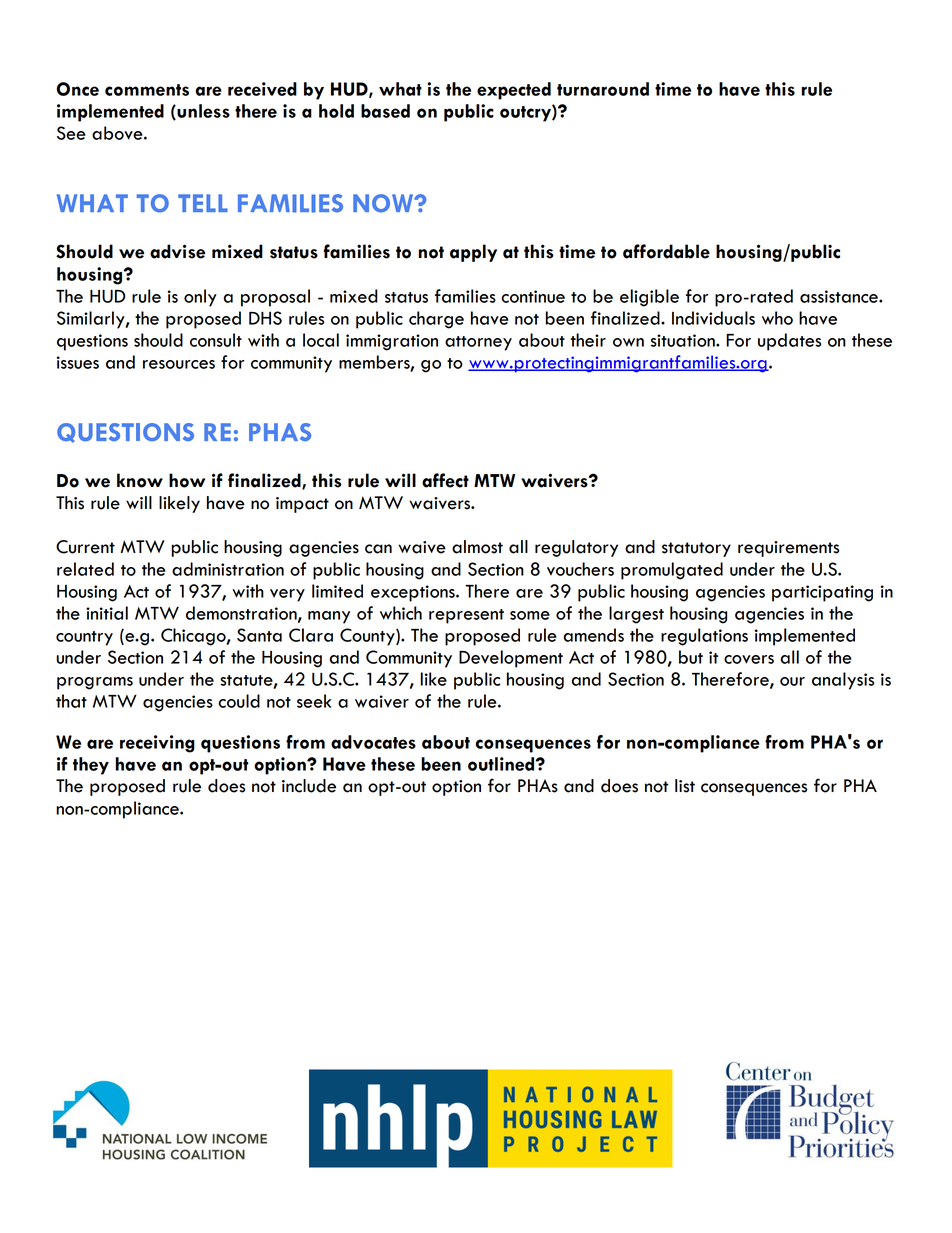 Image resolution: width=952 pixels, height=1233 pixels. What do you see at coordinates (666, 251) in the document?
I see `affordable` at bounding box center [666, 251].
